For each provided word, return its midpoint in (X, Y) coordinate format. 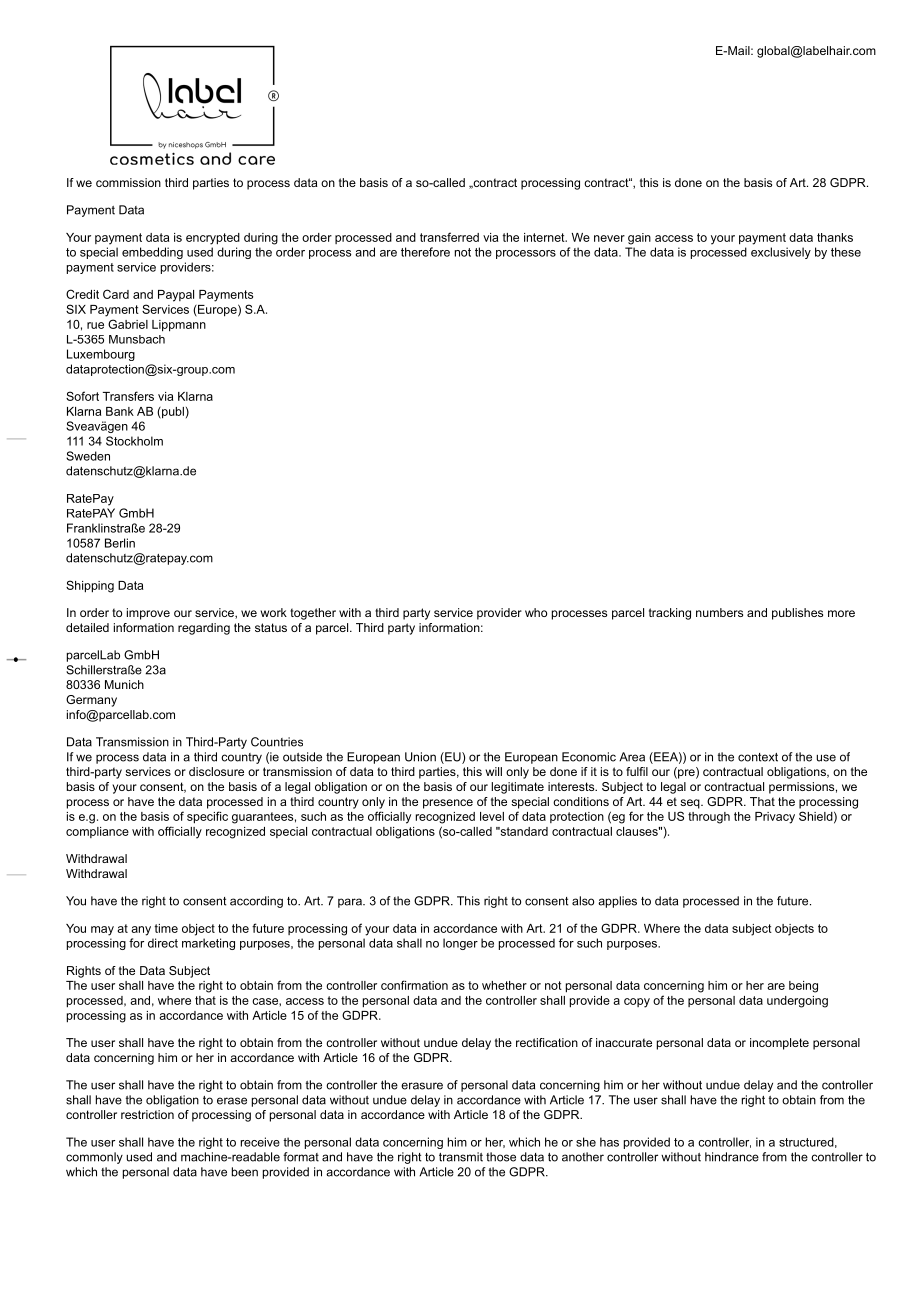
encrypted (213, 239)
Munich (124, 684)
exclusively (781, 253)
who (536, 612)
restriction (147, 1114)
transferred (449, 237)
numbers (719, 612)
